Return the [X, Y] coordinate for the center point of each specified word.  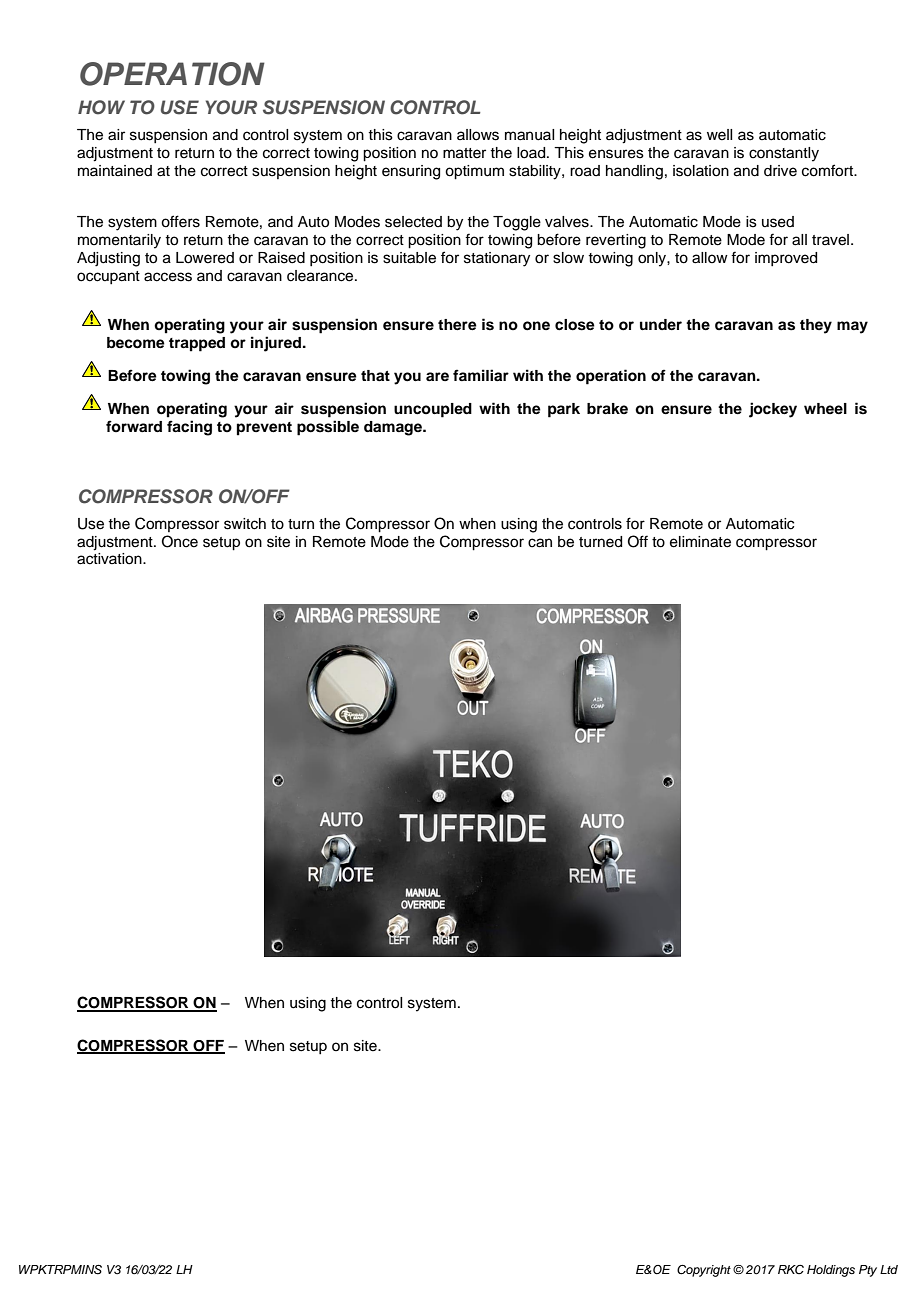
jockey [773, 410]
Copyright [704, 1271]
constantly [784, 154]
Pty [868, 1271]
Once [180, 541]
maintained [115, 171]
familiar [481, 375]
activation [110, 559]
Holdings [831, 1271]
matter [464, 153]
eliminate [700, 542]
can [540, 543]
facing [189, 428]
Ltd [889, 1269]
